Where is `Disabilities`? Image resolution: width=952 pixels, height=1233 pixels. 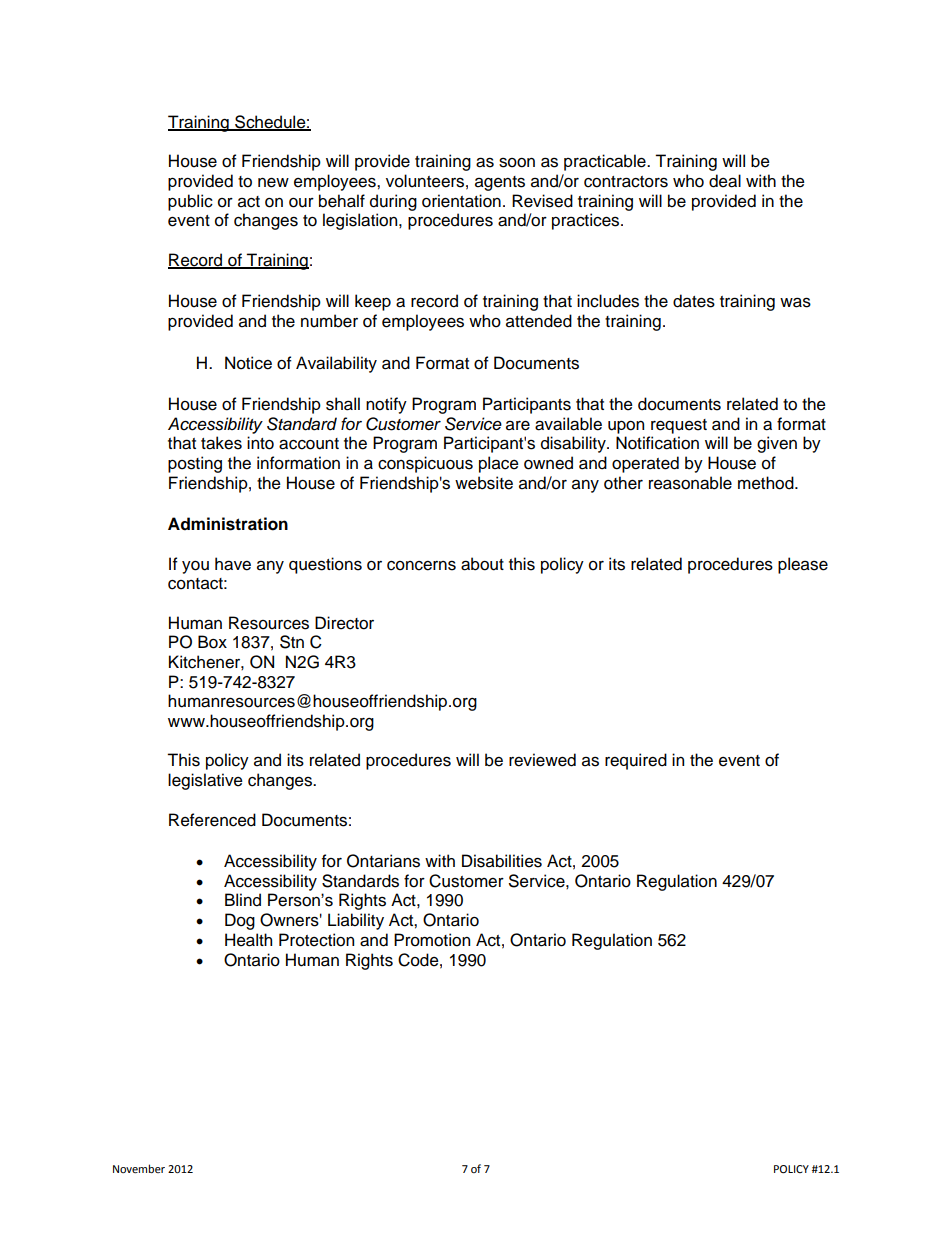 Disabilities is located at coordinates (502, 861).
